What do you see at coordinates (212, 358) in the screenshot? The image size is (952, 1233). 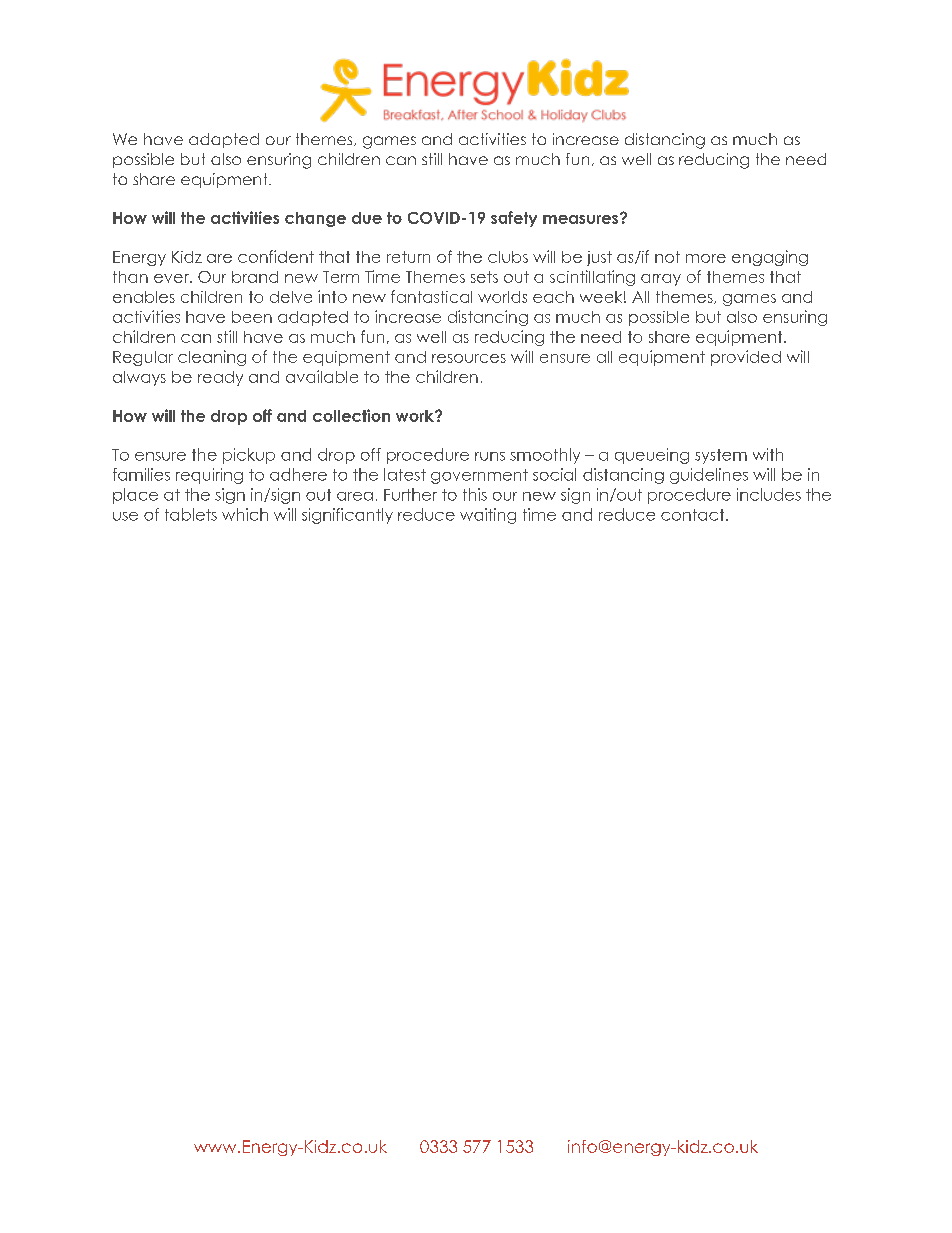 I see `cleaning` at bounding box center [212, 358].
